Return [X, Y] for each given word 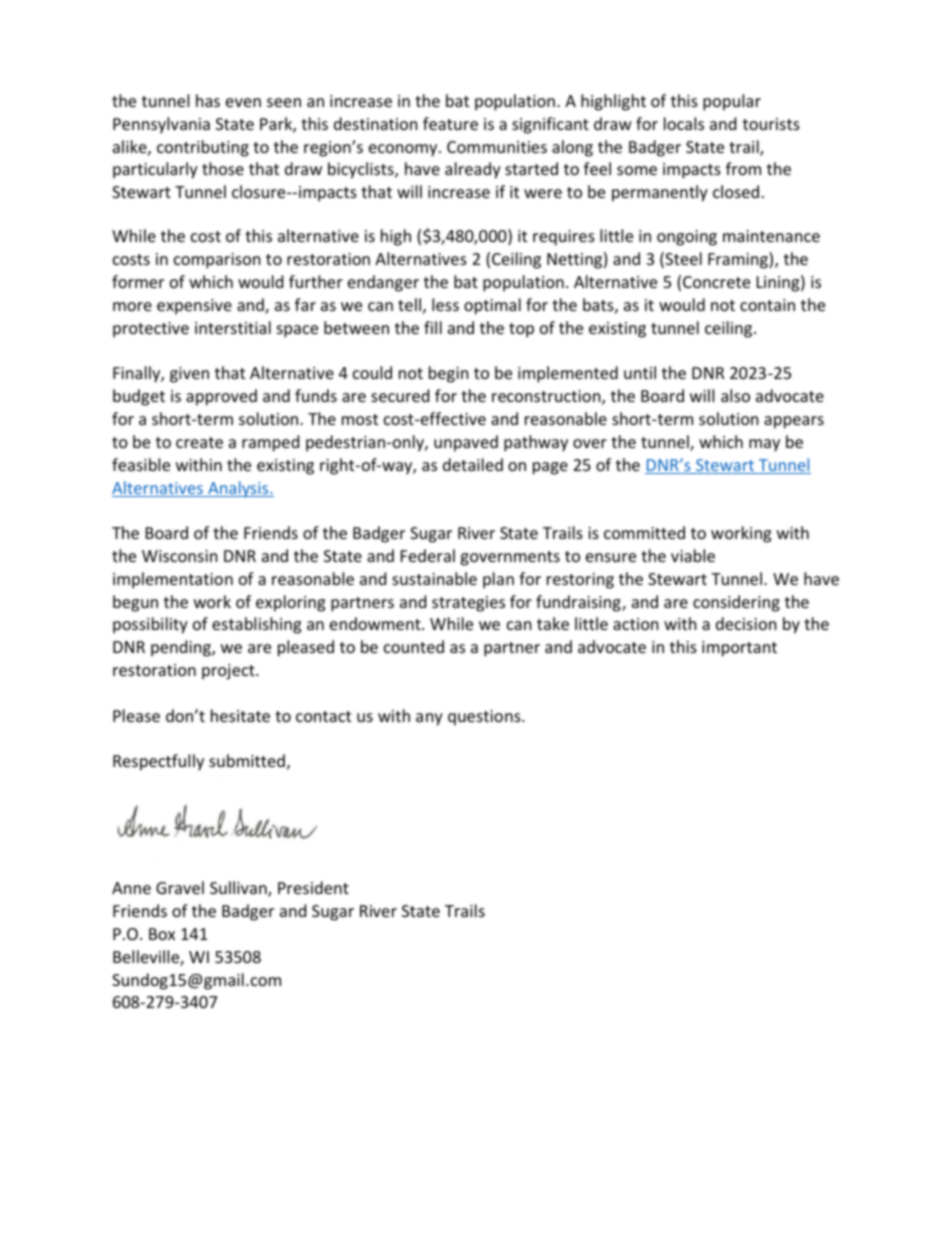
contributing [203, 148]
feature [450, 123]
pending [182, 648]
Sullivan [239, 889]
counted [414, 646]
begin [449, 374]
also [735, 395]
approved [221, 397]
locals [684, 123]
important [739, 649]
